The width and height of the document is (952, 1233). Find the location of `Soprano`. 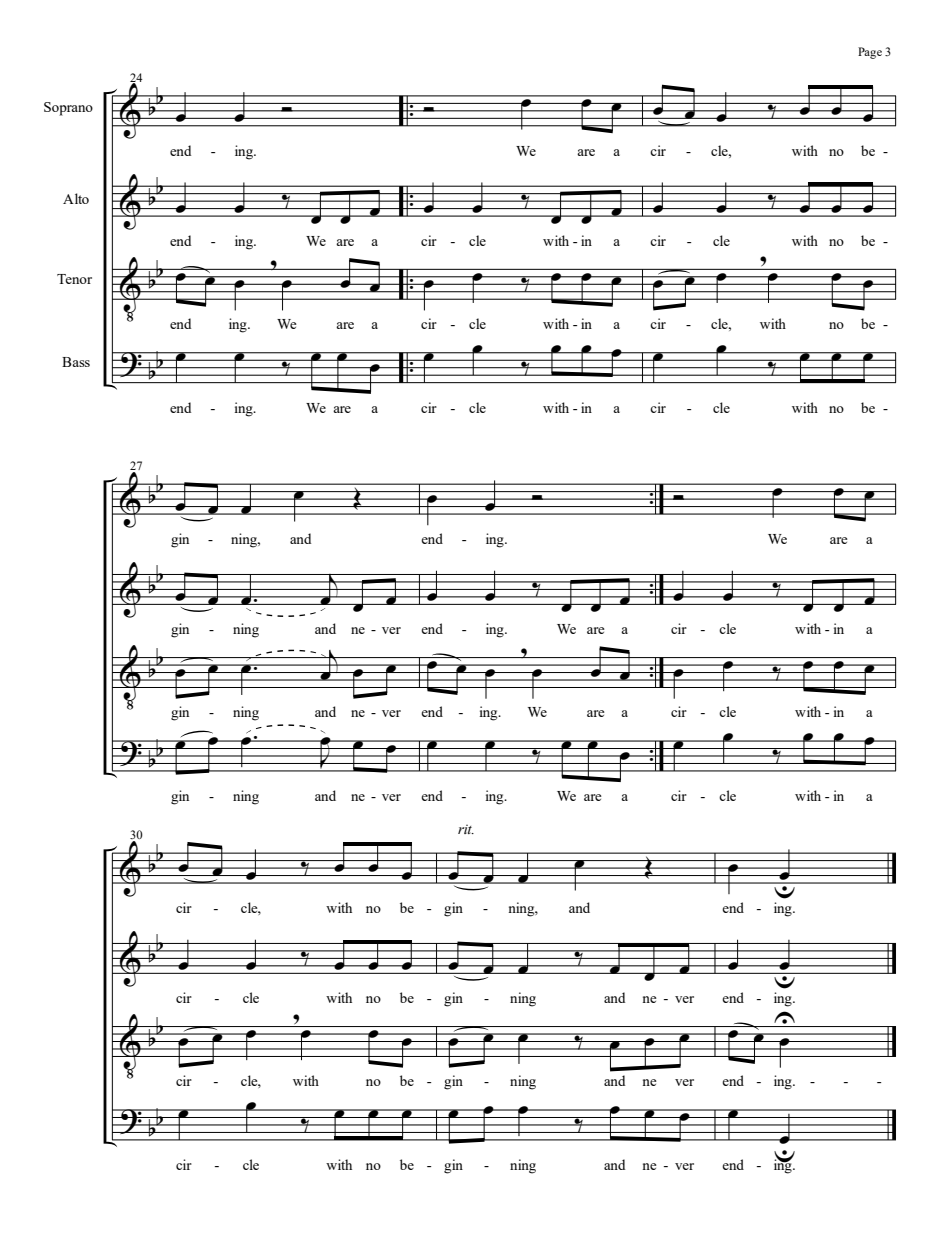

Soprano is located at coordinates (68, 109).
